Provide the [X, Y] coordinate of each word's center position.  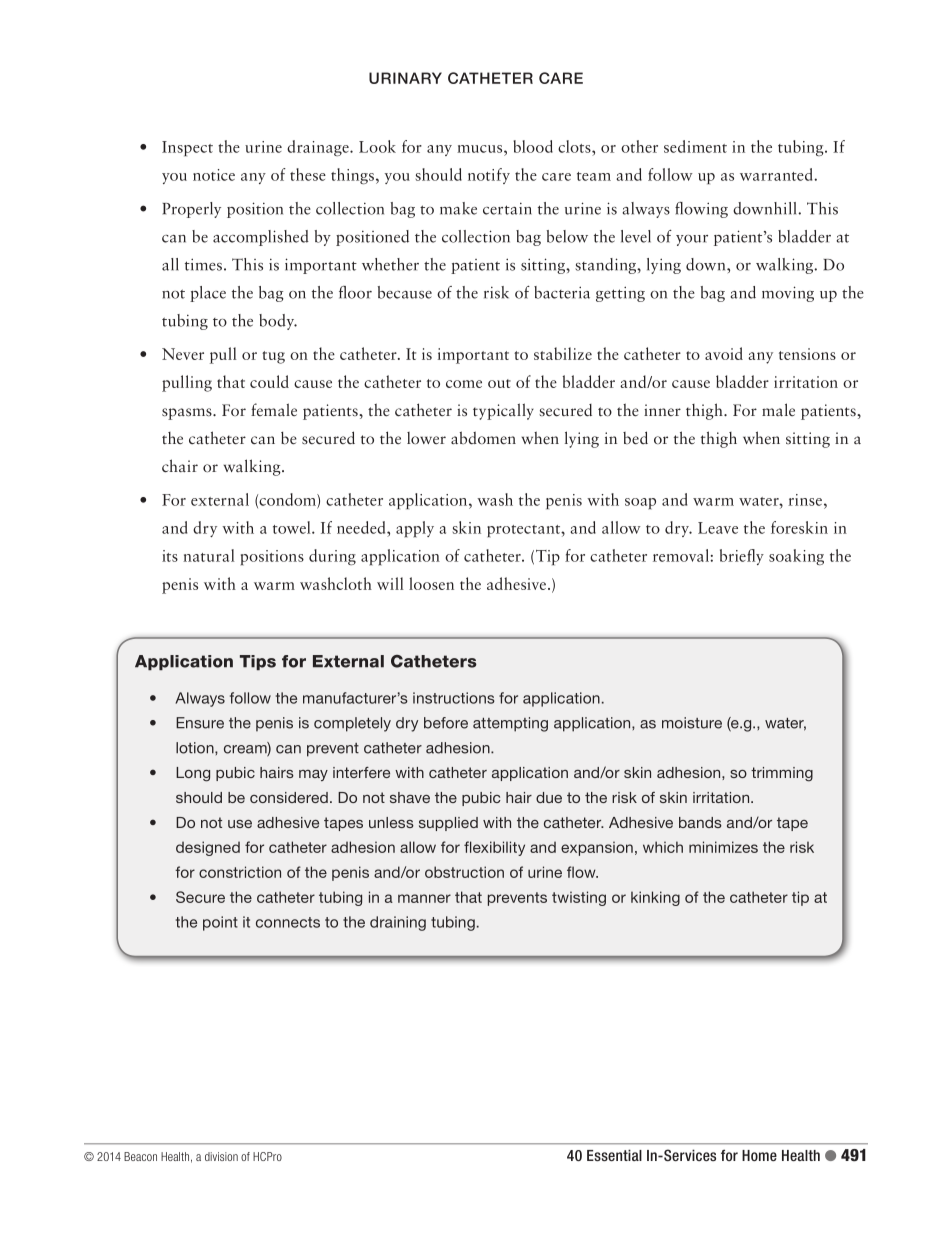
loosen [431, 583]
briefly [742, 557]
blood [533, 146]
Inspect [187, 148]
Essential [614, 1155]
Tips [258, 662]
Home [759, 1155]
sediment [695, 146]
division [221, 1156]
